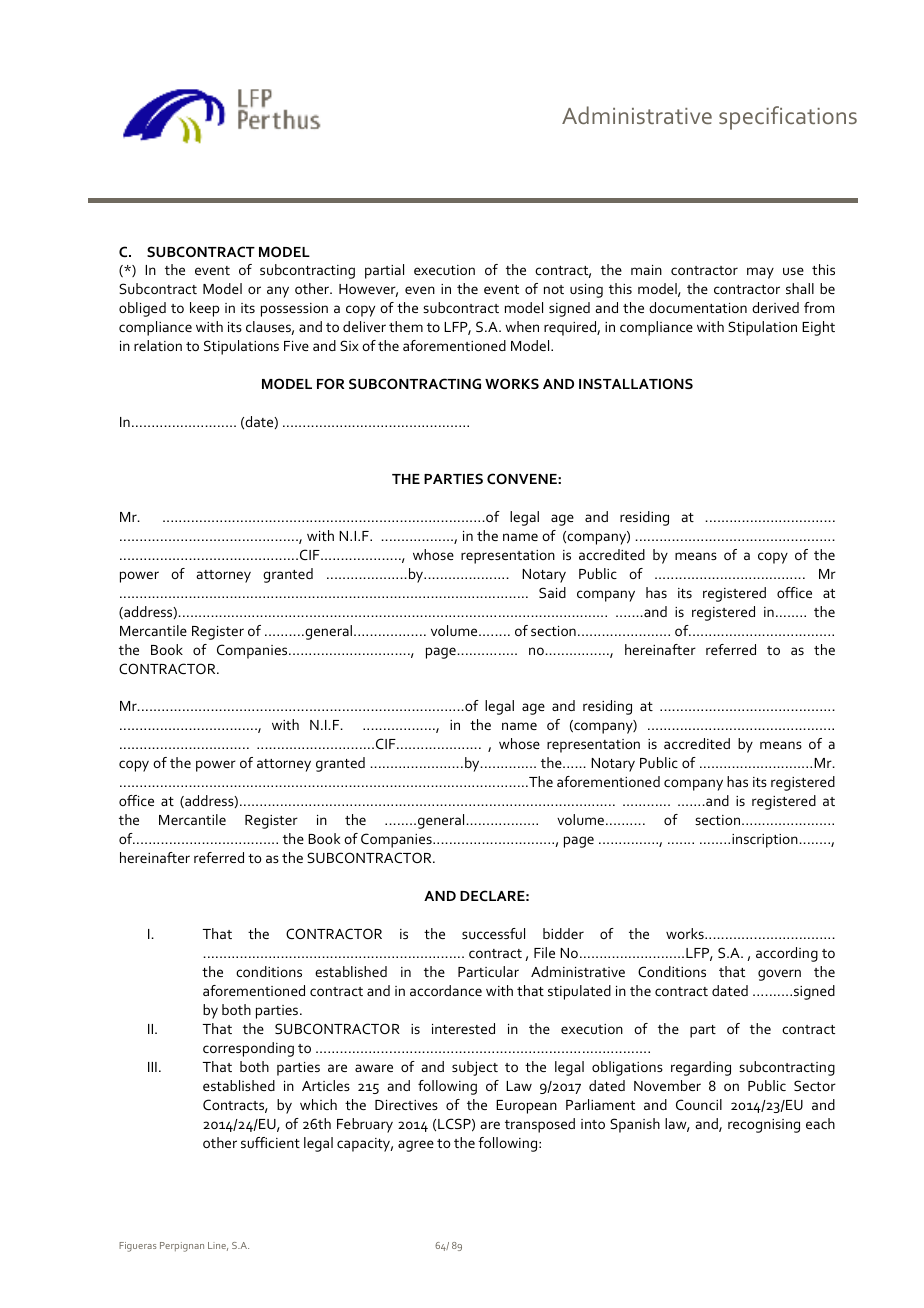 This image has width=924, height=1308. I want to click on relation, so click(158, 345).
